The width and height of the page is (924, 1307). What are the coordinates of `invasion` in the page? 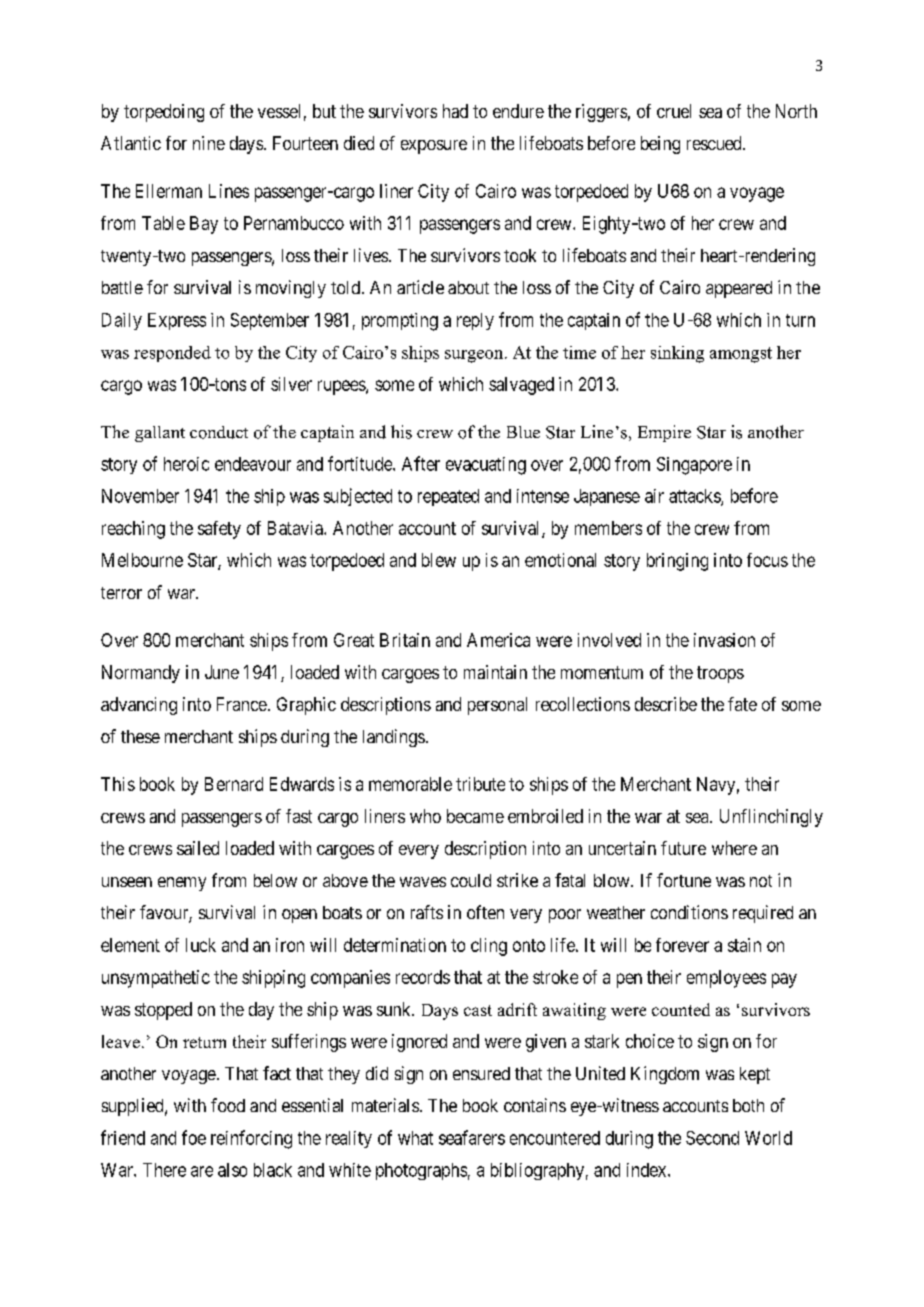 It's located at (724, 640).
